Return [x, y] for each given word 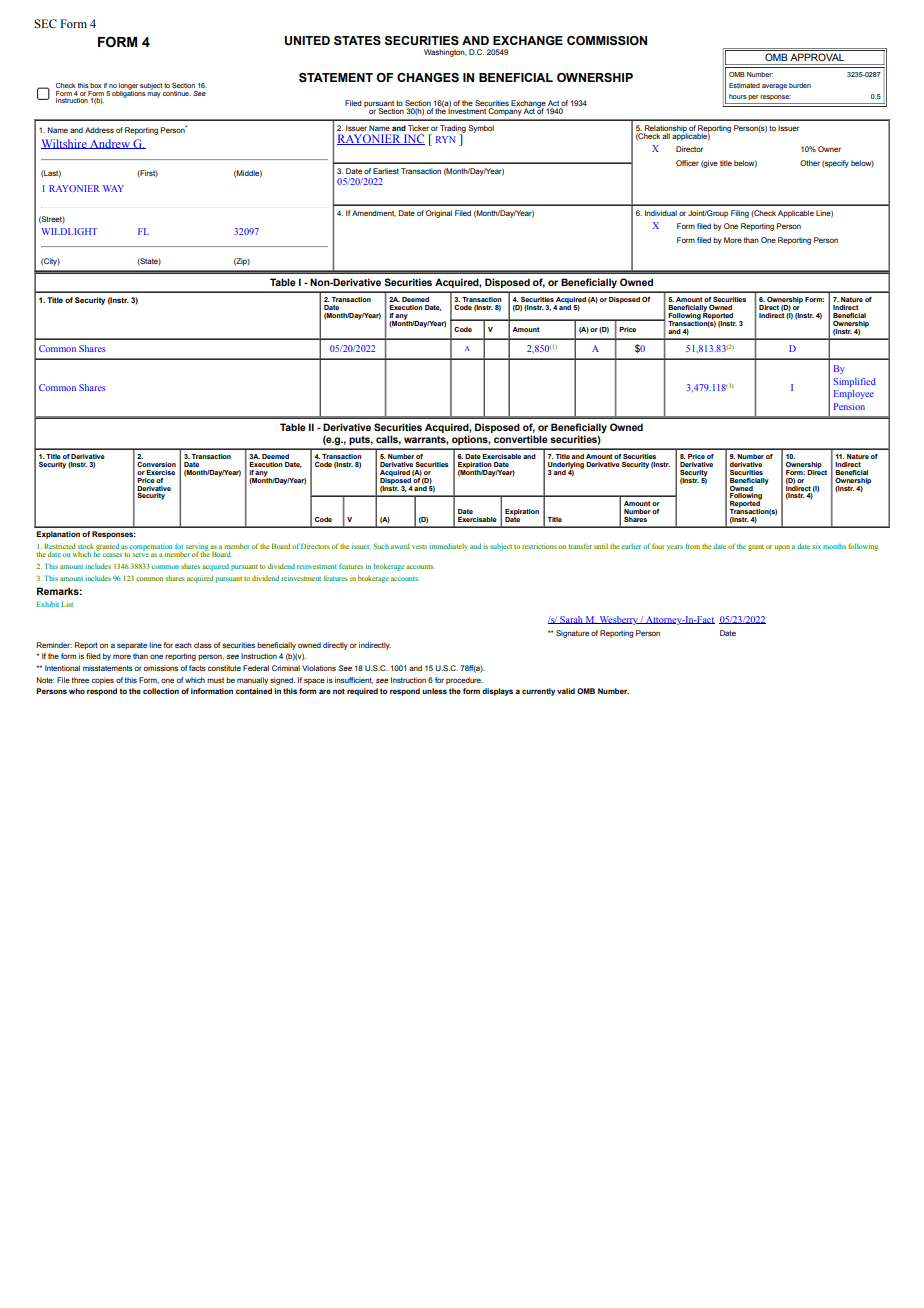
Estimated [744, 85]
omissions [161, 668]
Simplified [855, 382]
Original [439, 214]
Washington [445, 53]
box [96, 85]
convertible [521, 439]
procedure [464, 681]
